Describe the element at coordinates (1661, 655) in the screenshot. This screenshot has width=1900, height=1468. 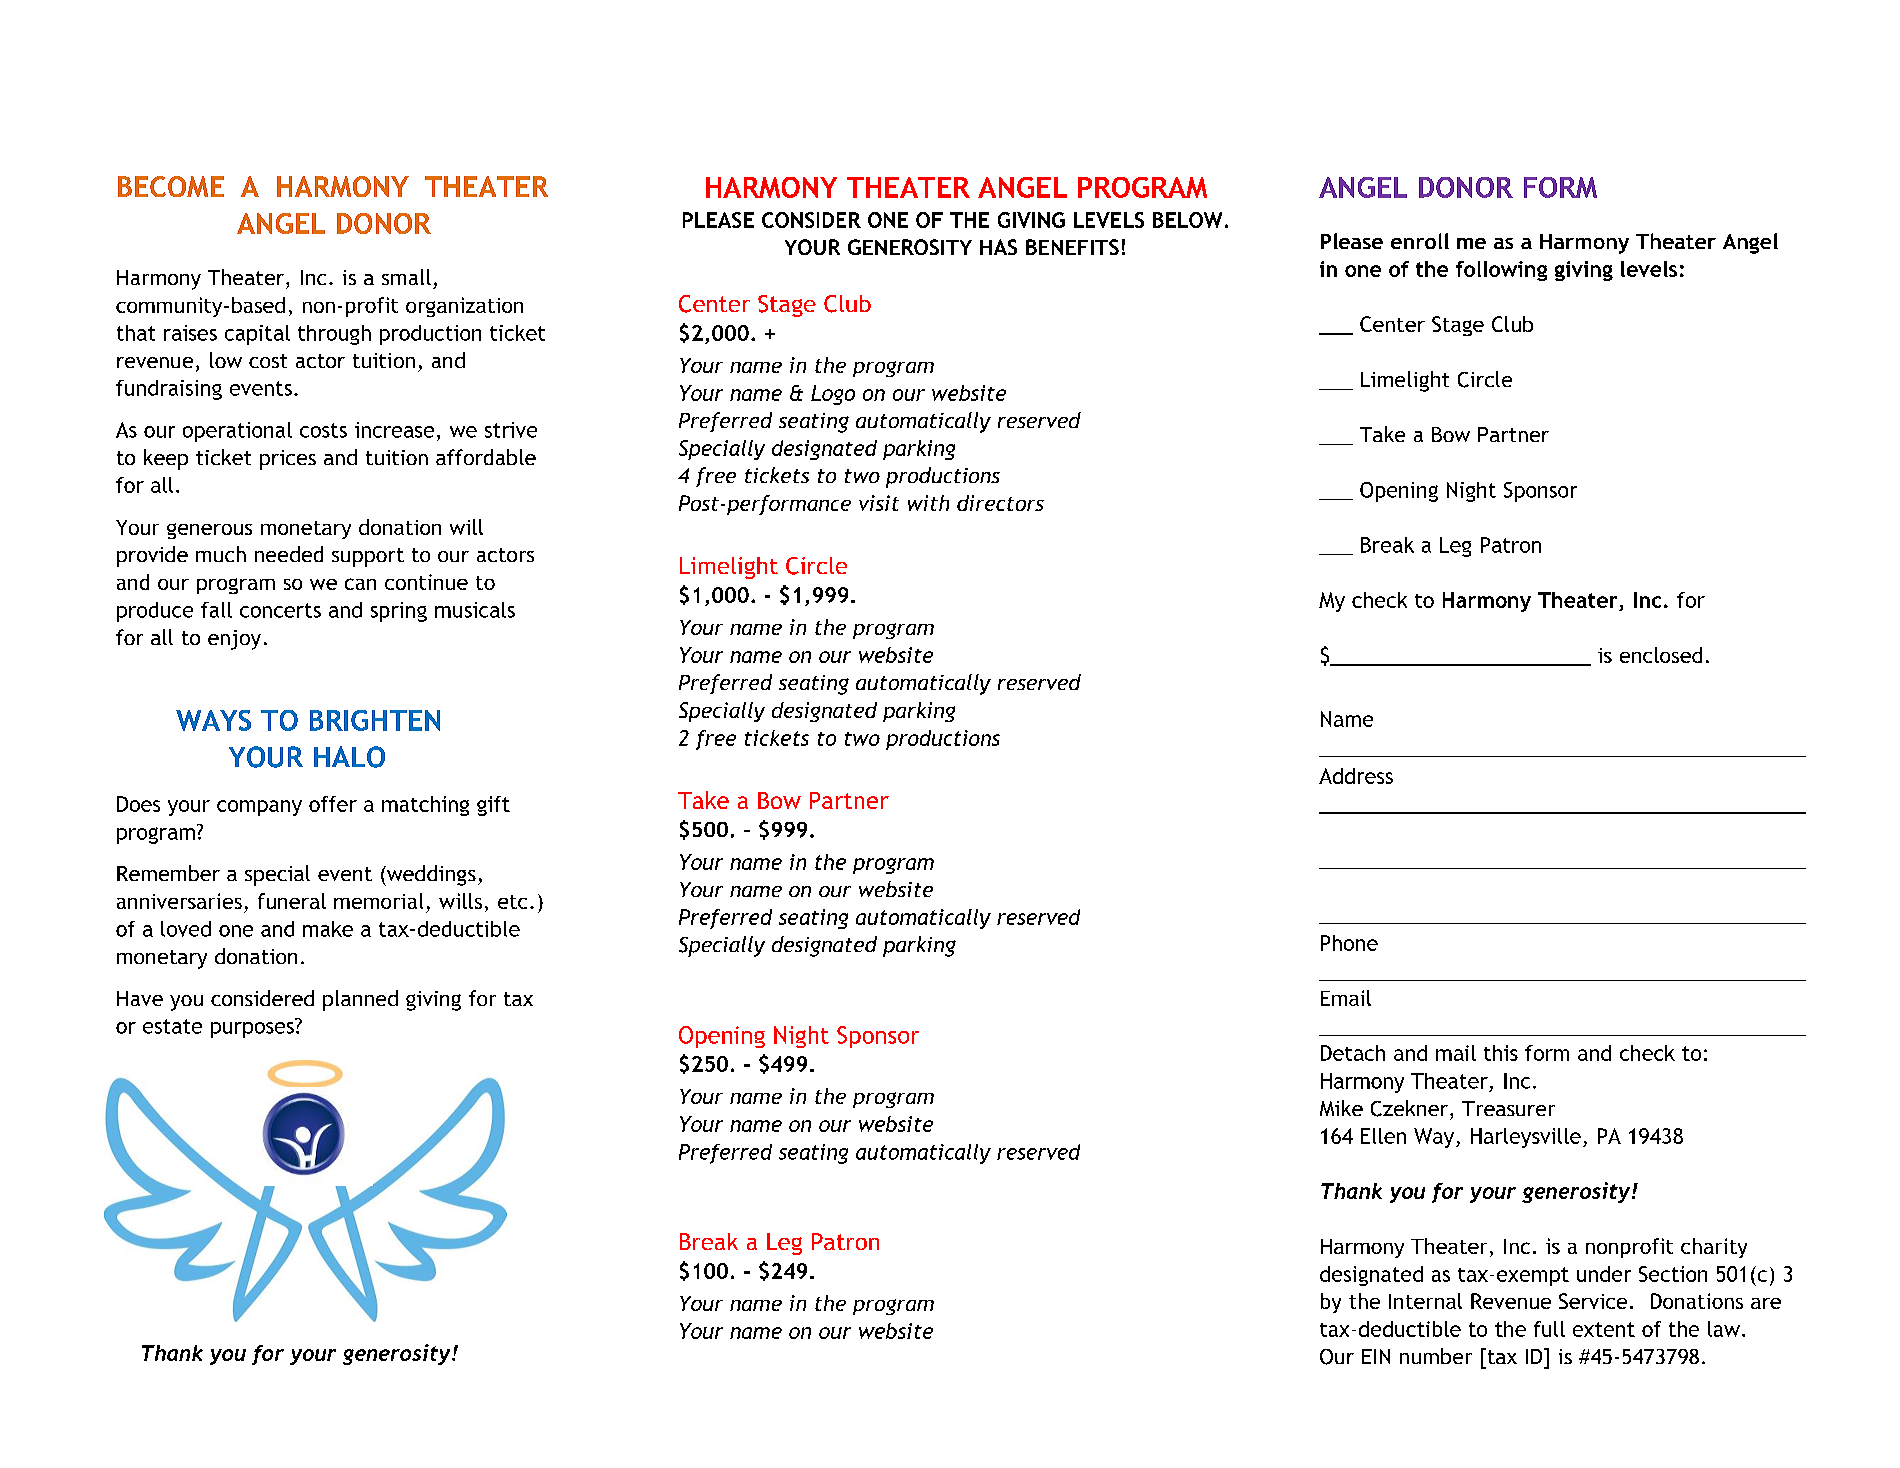
I see `enclosed` at that location.
